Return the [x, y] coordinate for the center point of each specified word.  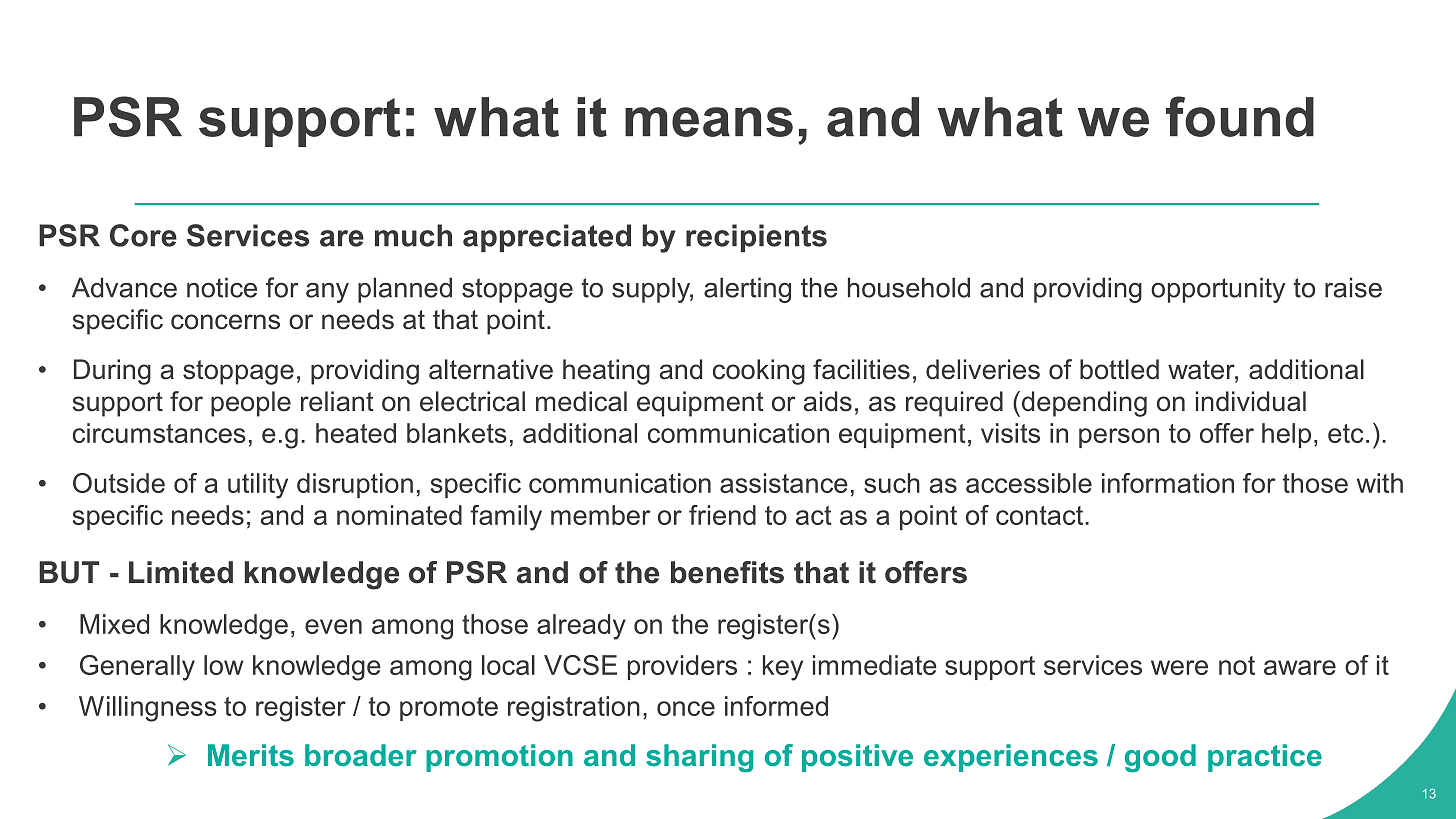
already [581, 627]
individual [1251, 401]
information [1168, 483]
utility [258, 486]
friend [722, 515]
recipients [756, 238]
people [251, 404]
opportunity [1218, 290]
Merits [251, 755]
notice [222, 287]
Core [143, 235]
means [709, 122]
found [1240, 116]
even [333, 626]
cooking [759, 372]
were [1179, 667]
